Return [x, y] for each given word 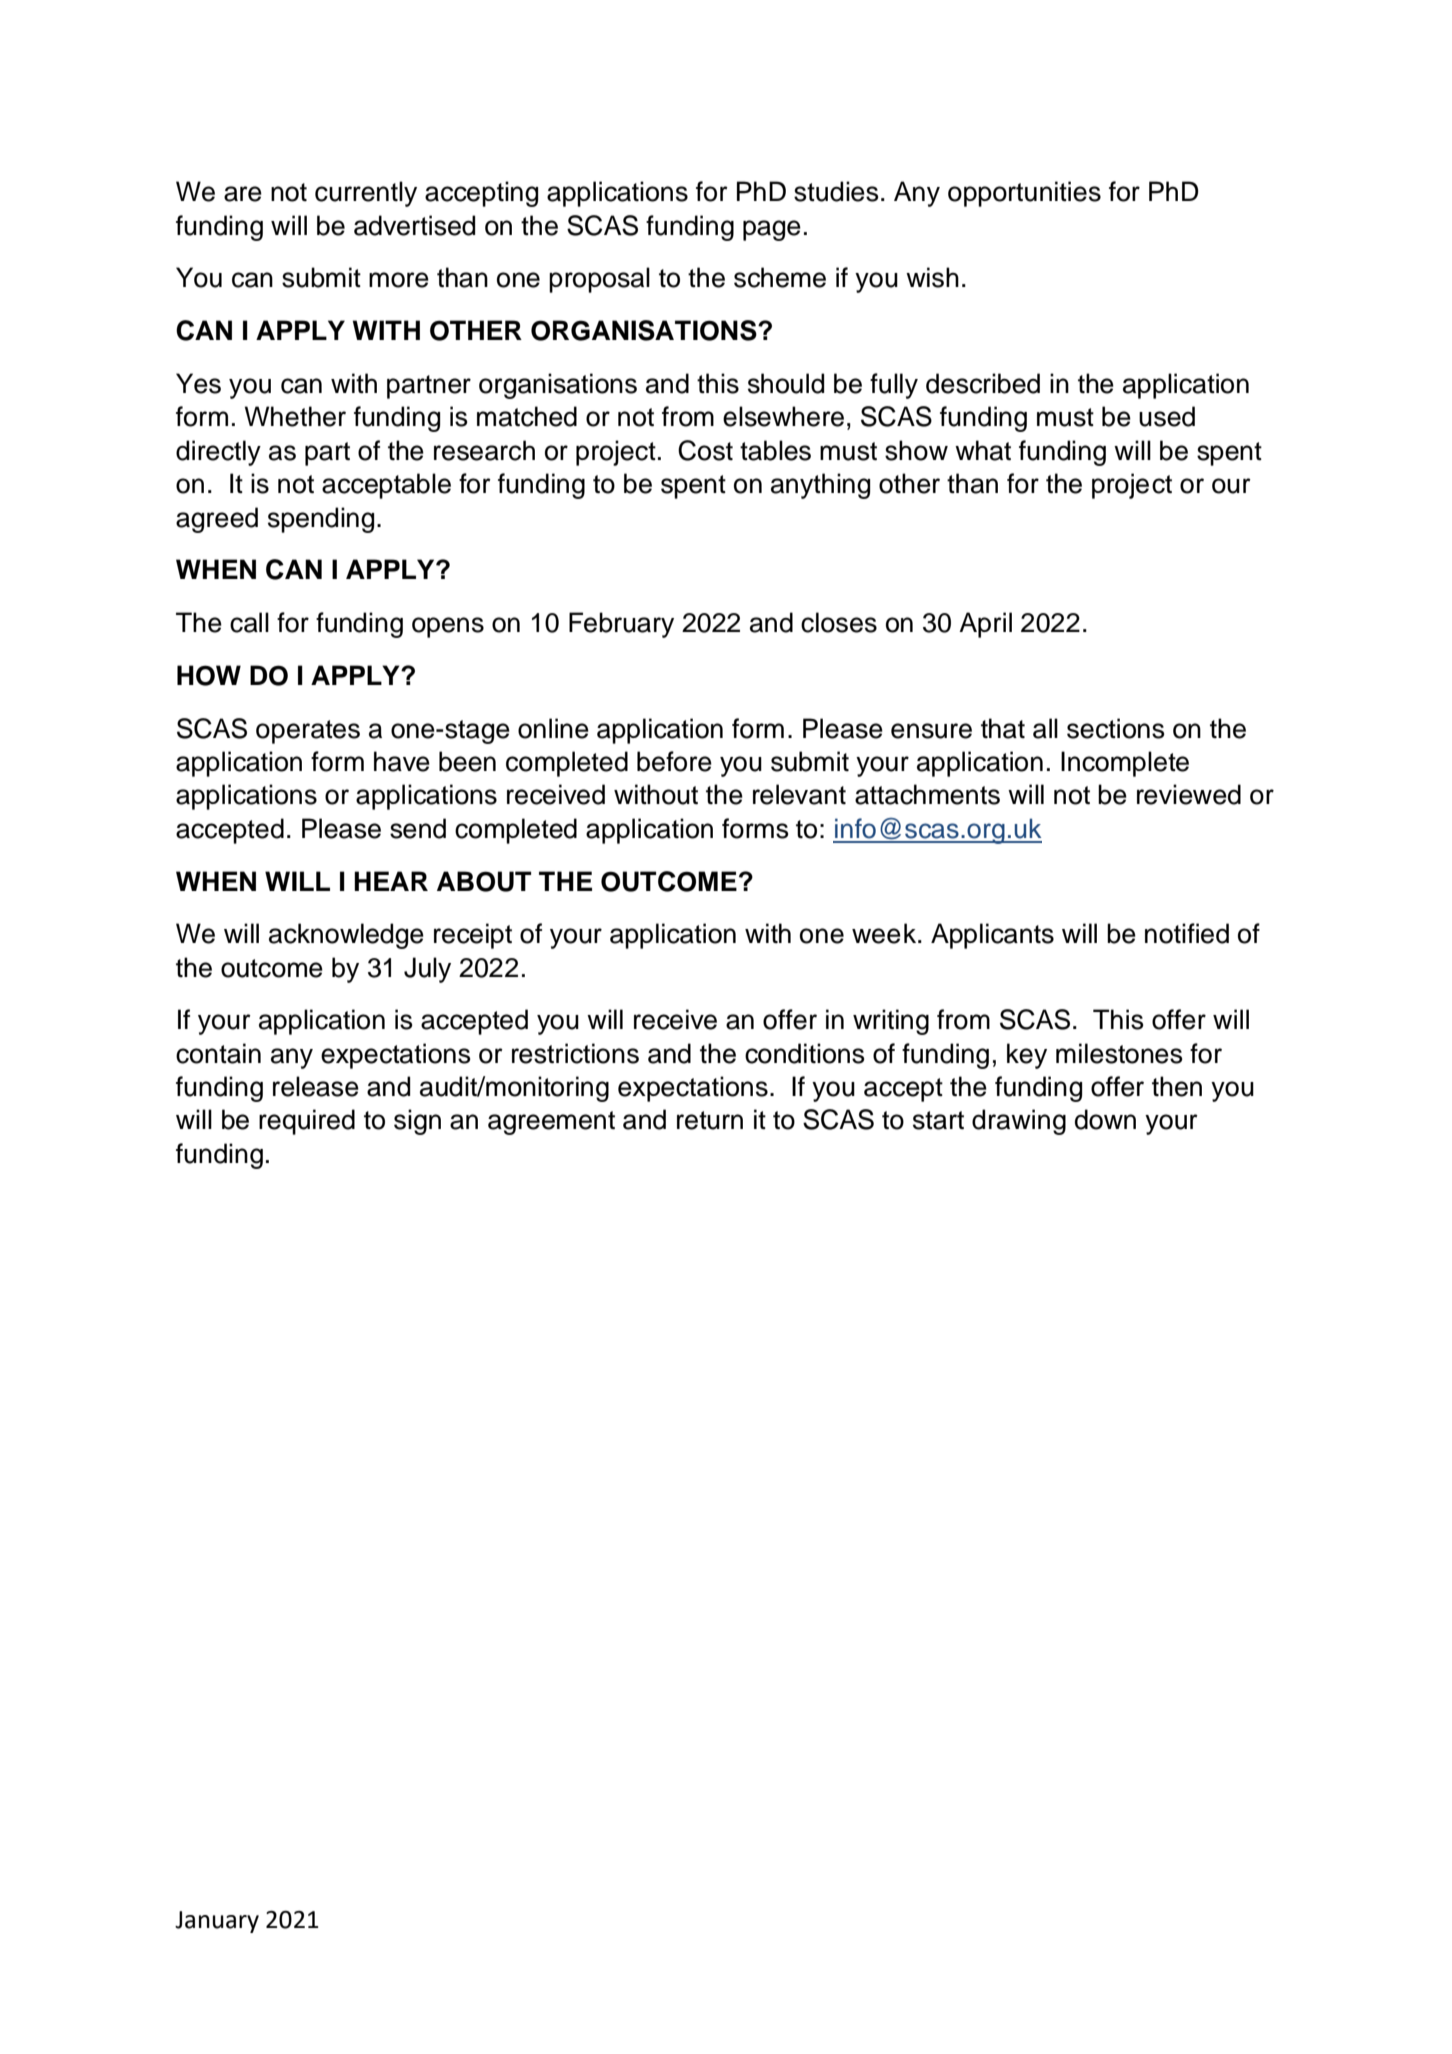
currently [366, 194]
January [217, 1922]
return [710, 1120]
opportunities [1024, 194]
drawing [1019, 1122]
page [772, 230]
